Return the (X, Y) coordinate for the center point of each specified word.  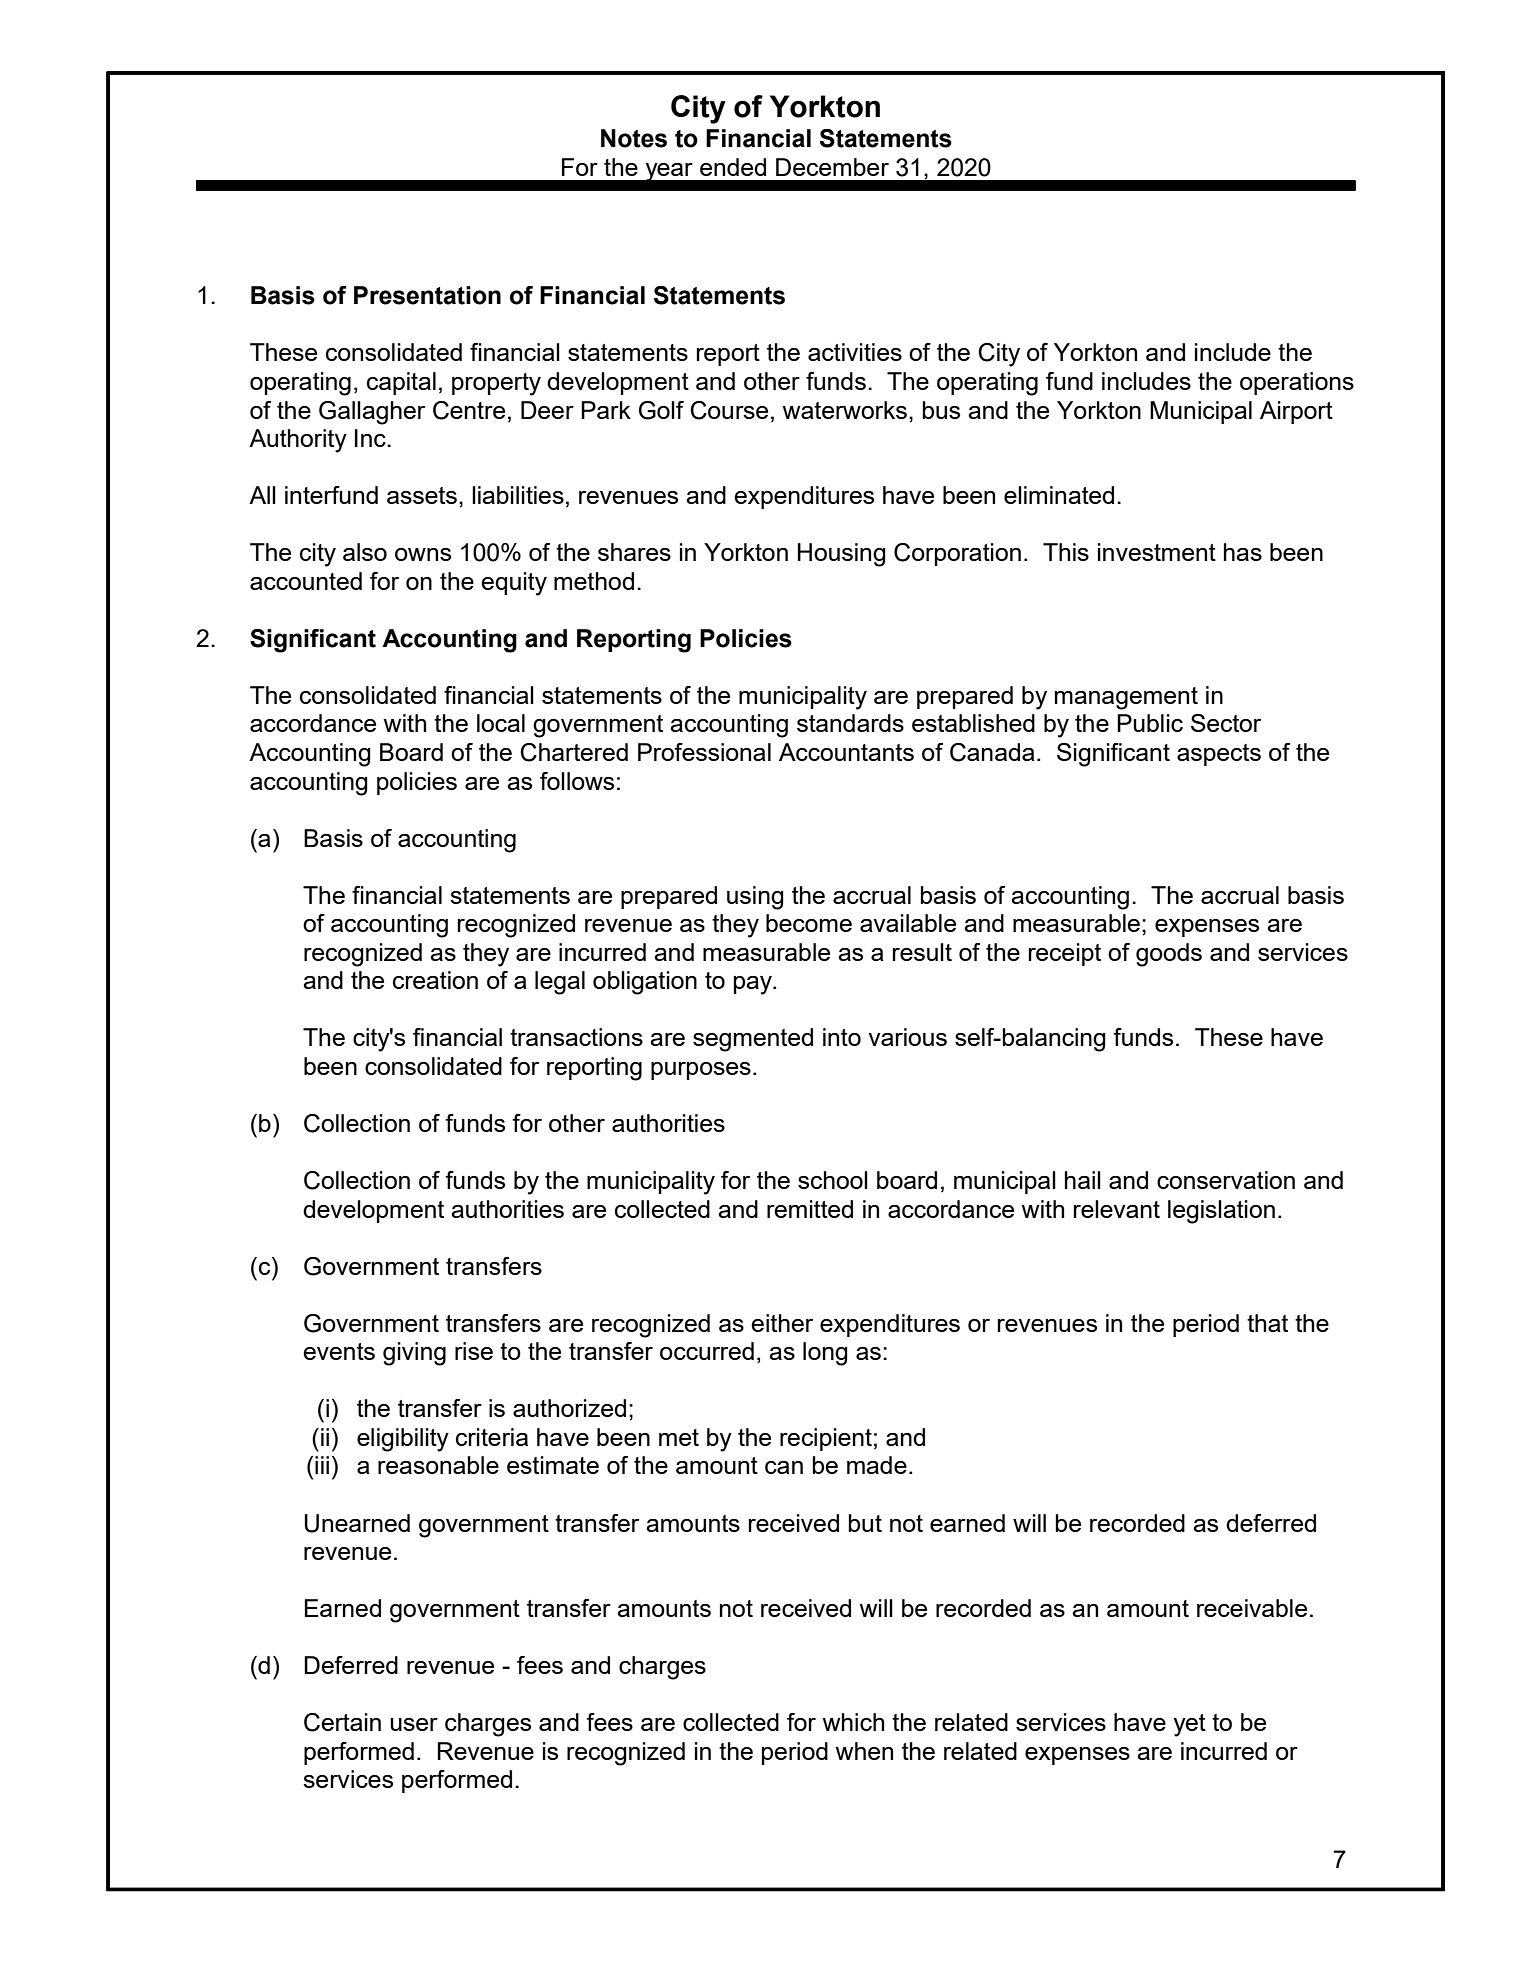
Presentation (427, 295)
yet (1190, 1725)
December (832, 167)
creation (435, 980)
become (809, 923)
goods (1169, 955)
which (853, 1722)
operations (1297, 383)
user (414, 1724)
